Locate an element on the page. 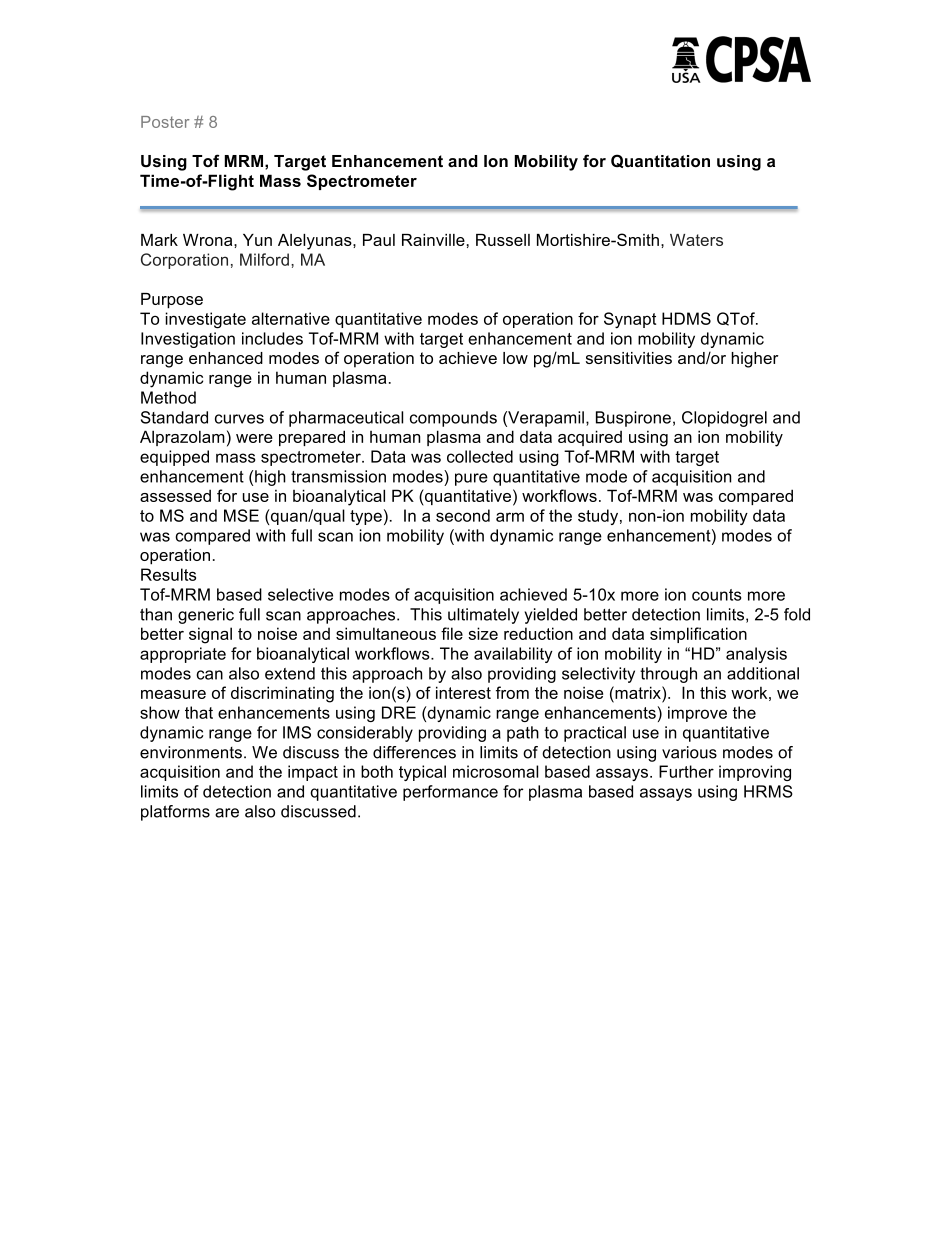 This page has height=1233, width=952. Results is located at coordinates (168, 574).
